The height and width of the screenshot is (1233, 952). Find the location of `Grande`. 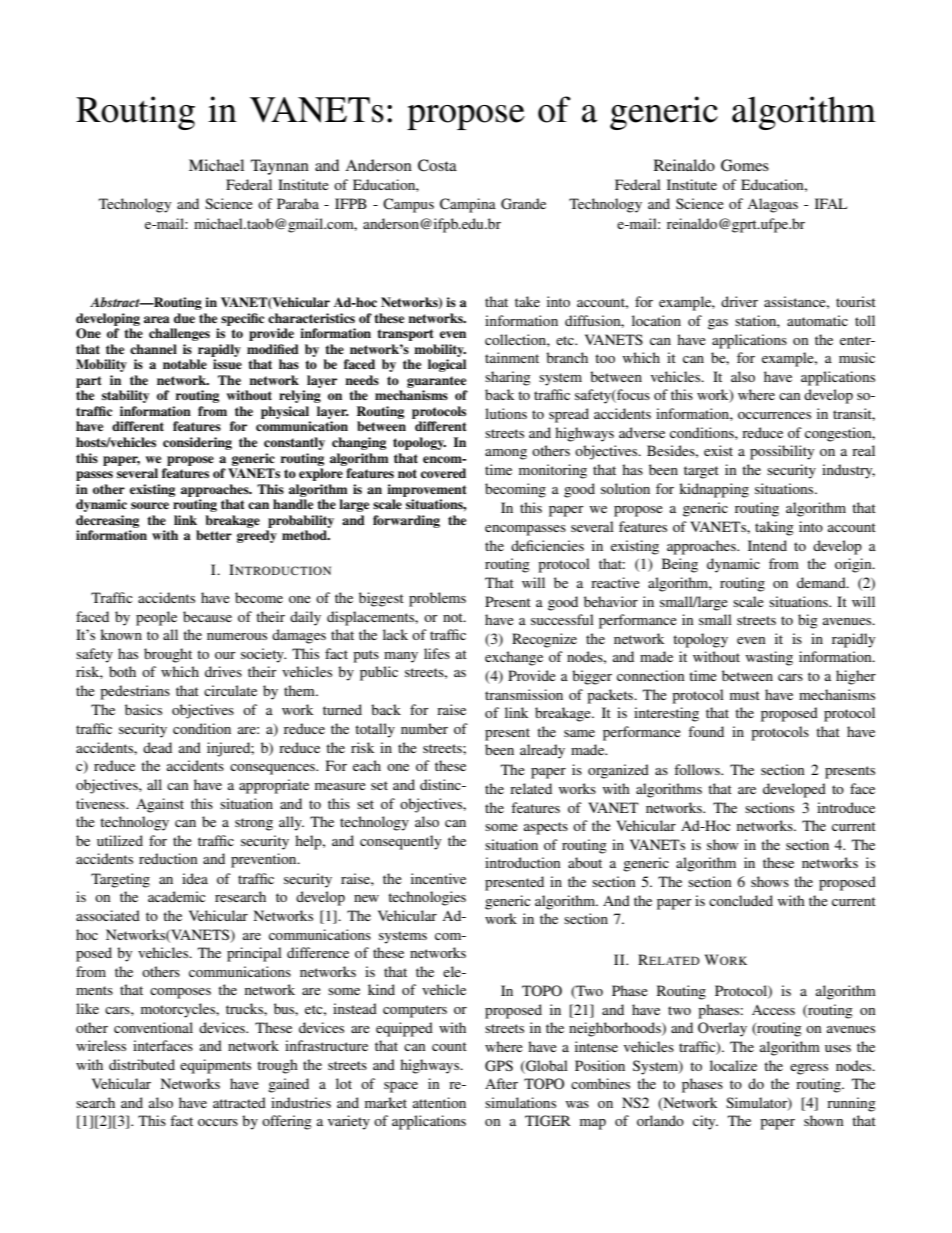

Grande is located at coordinates (523, 204).
